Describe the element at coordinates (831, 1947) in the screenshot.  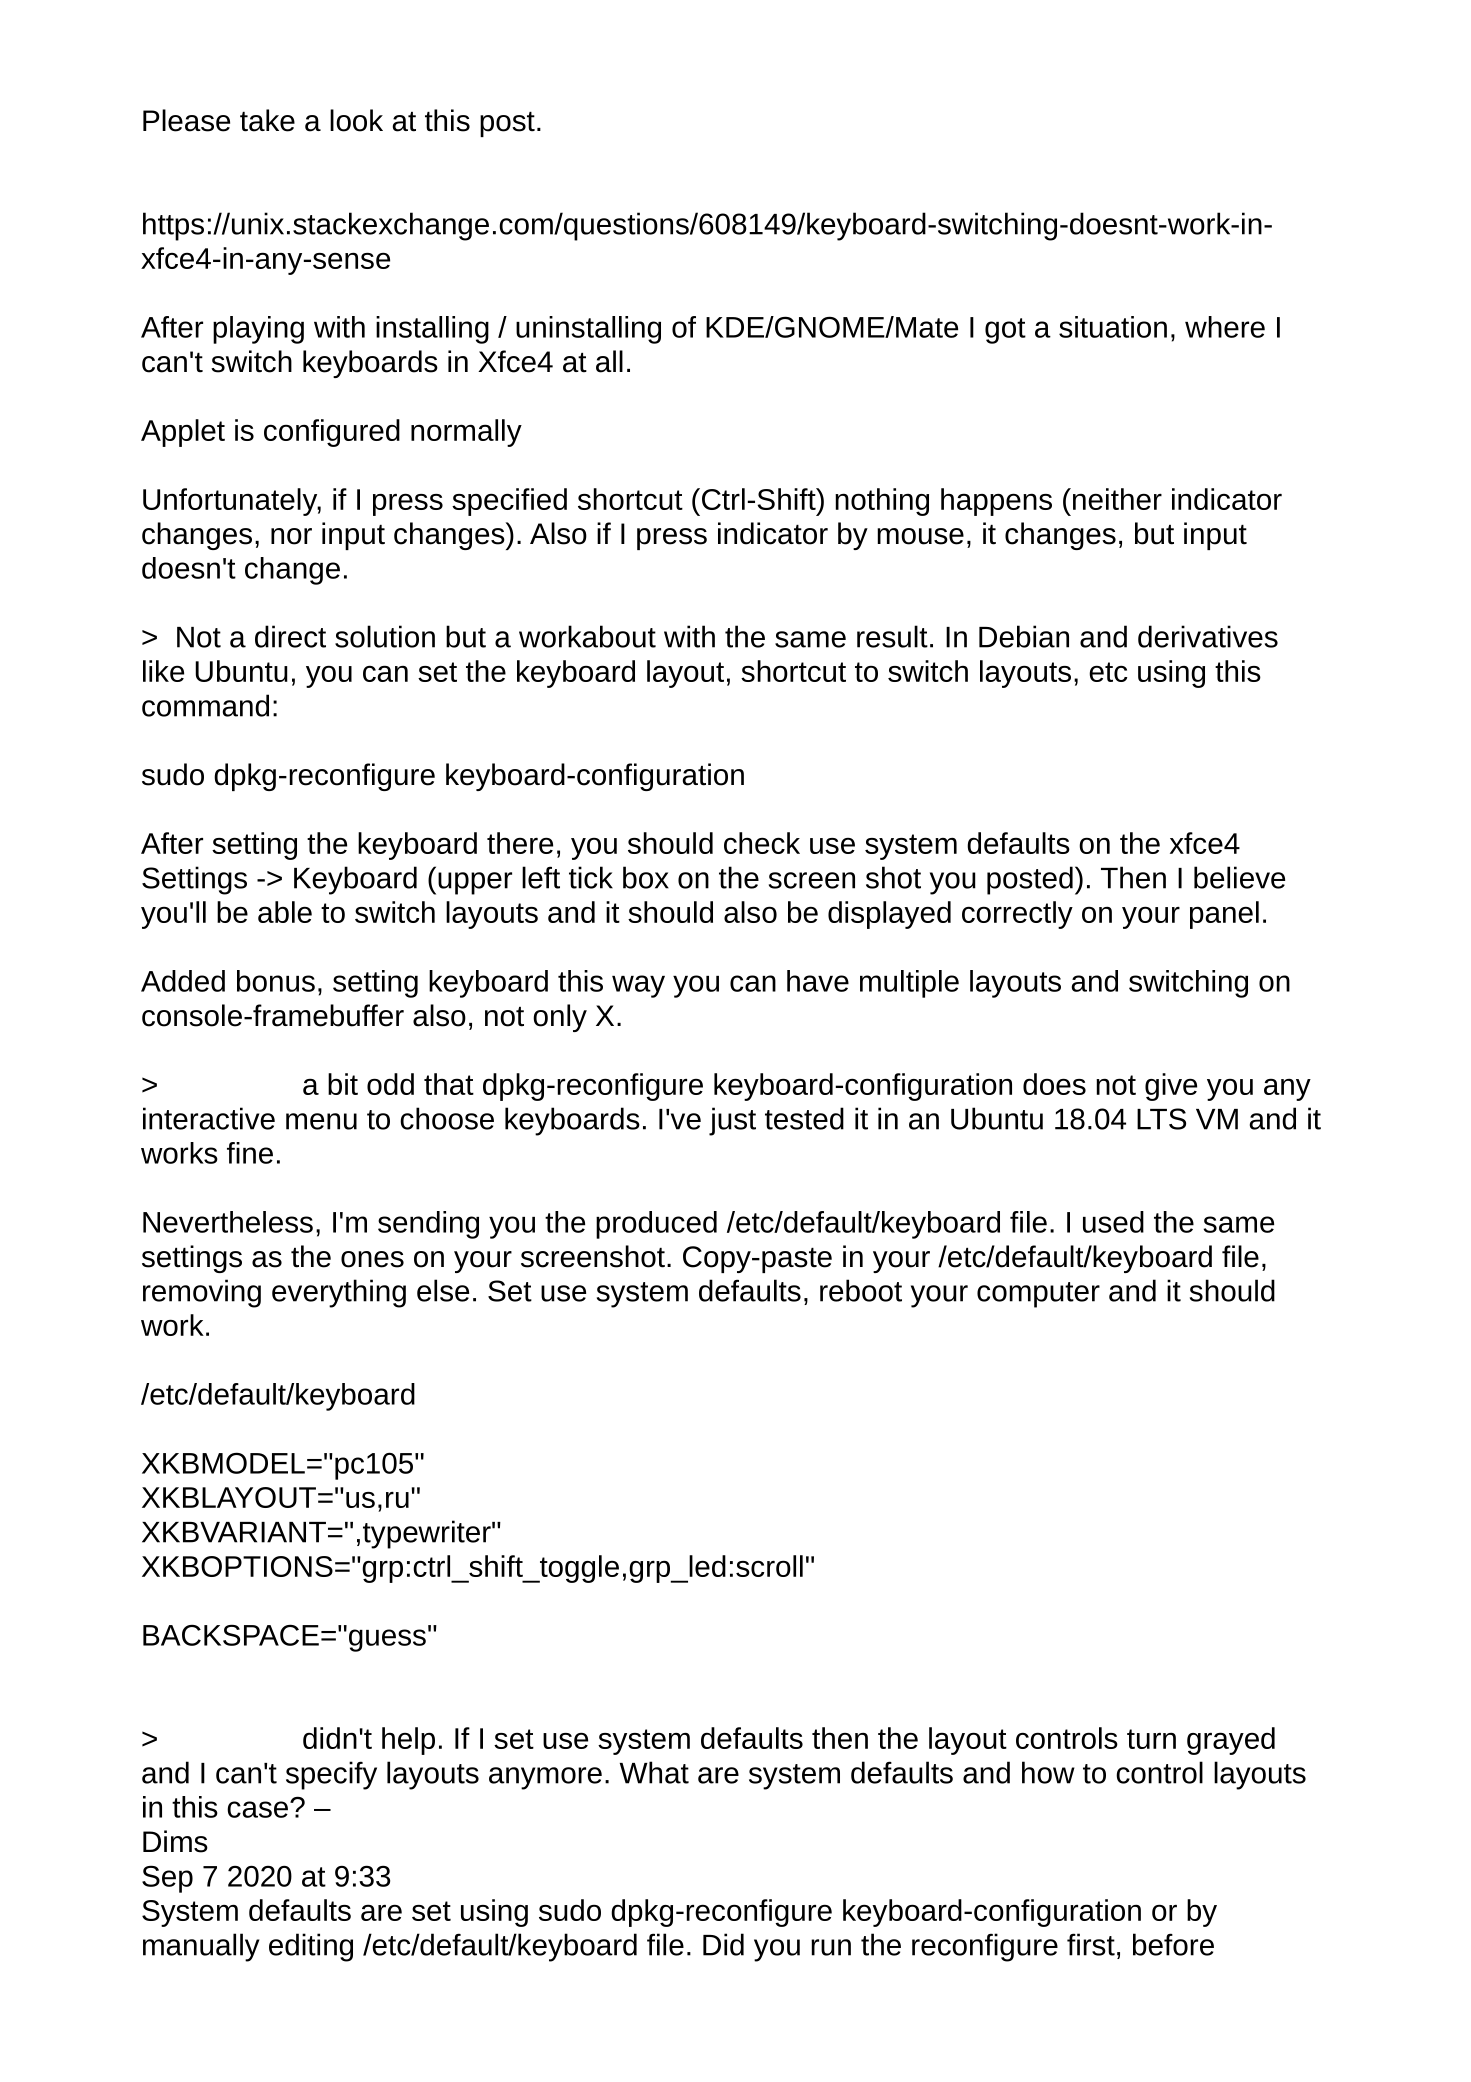
I see `run` at that location.
